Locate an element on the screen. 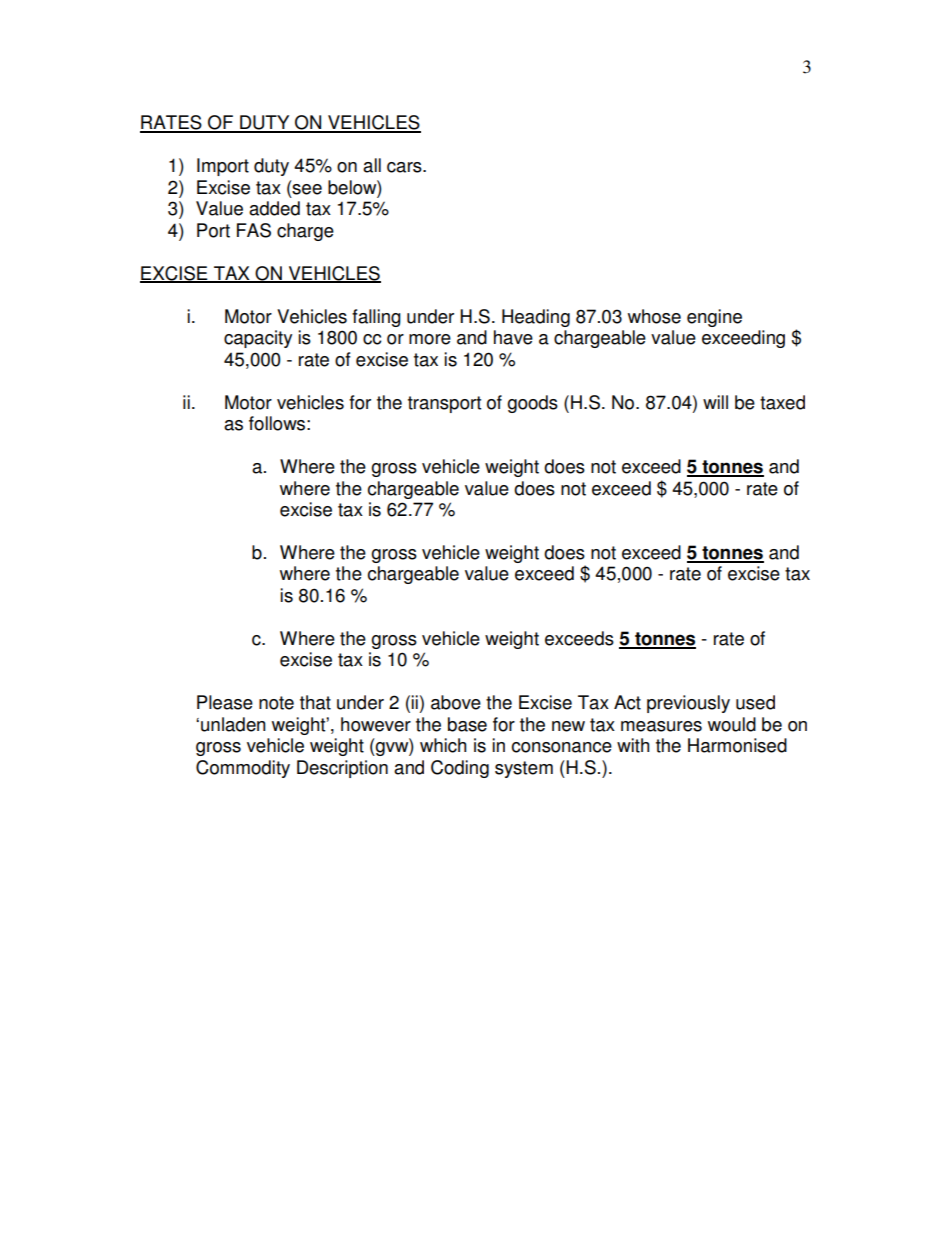 Image resolution: width=952 pixels, height=1233 pixels. will is located at coordinates (715, 402).
